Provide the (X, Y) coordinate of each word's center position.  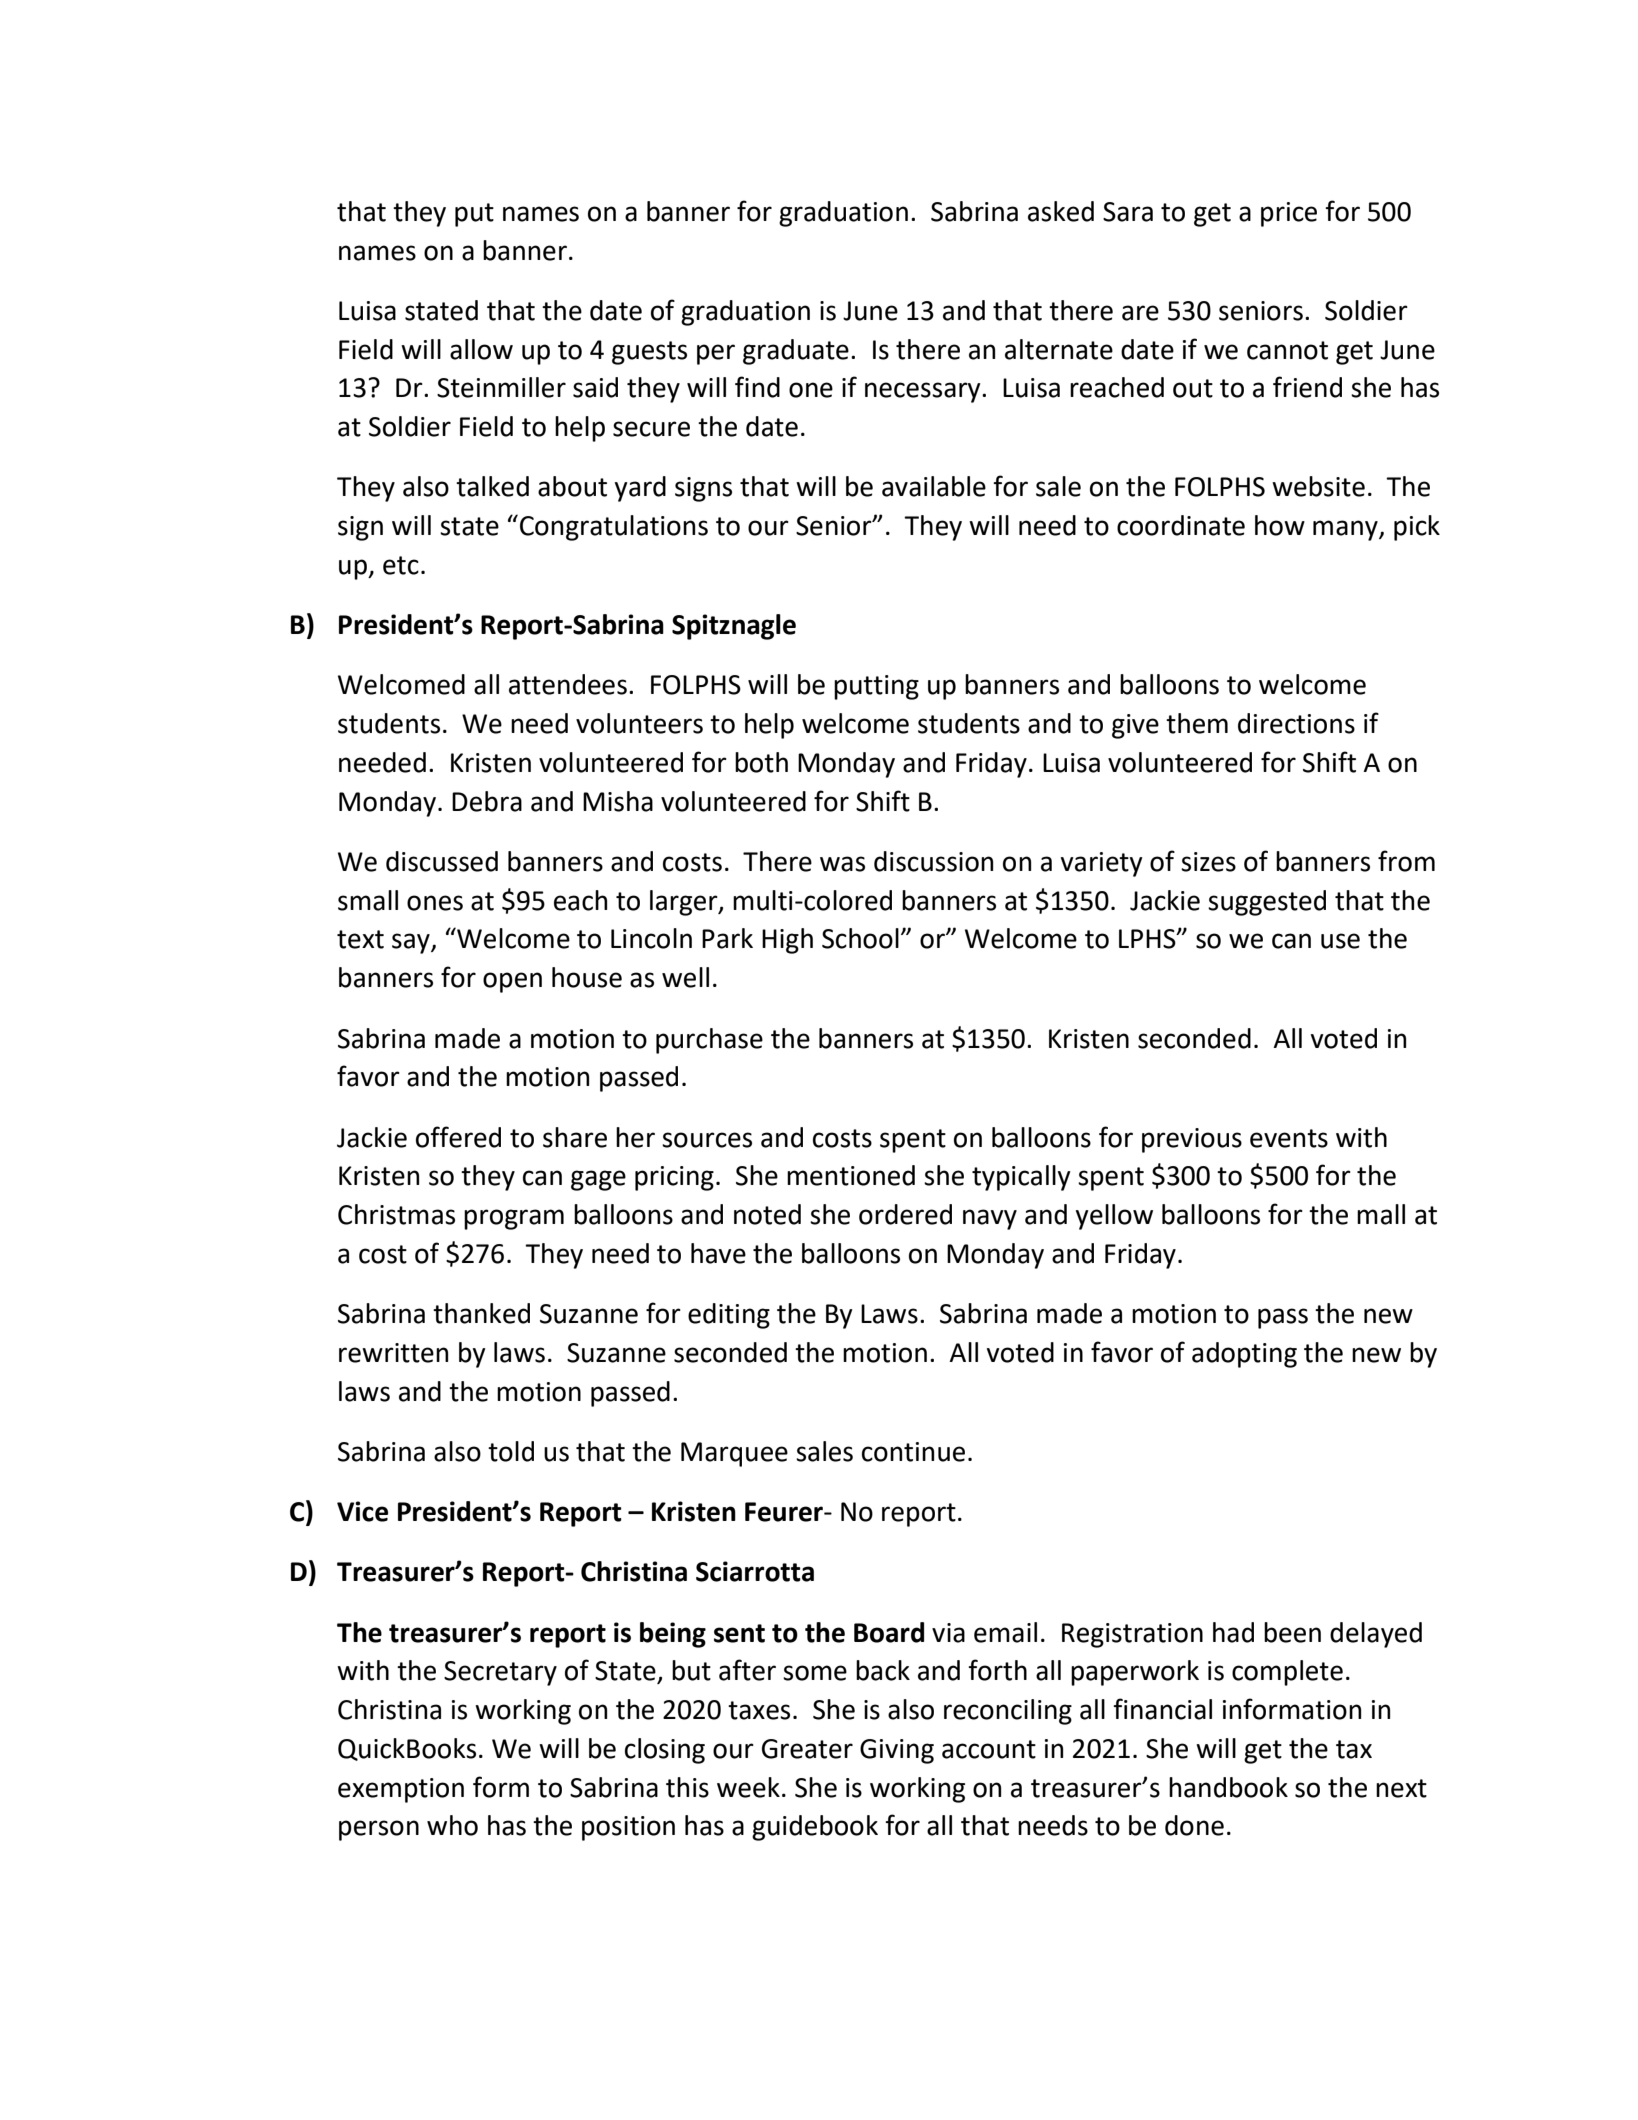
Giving (897, 1751)
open (512, 982)
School (860, 938)
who (452, 1825)
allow (481, 349)
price (1289, 214)
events (1289, 1138)
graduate (796, 352)
